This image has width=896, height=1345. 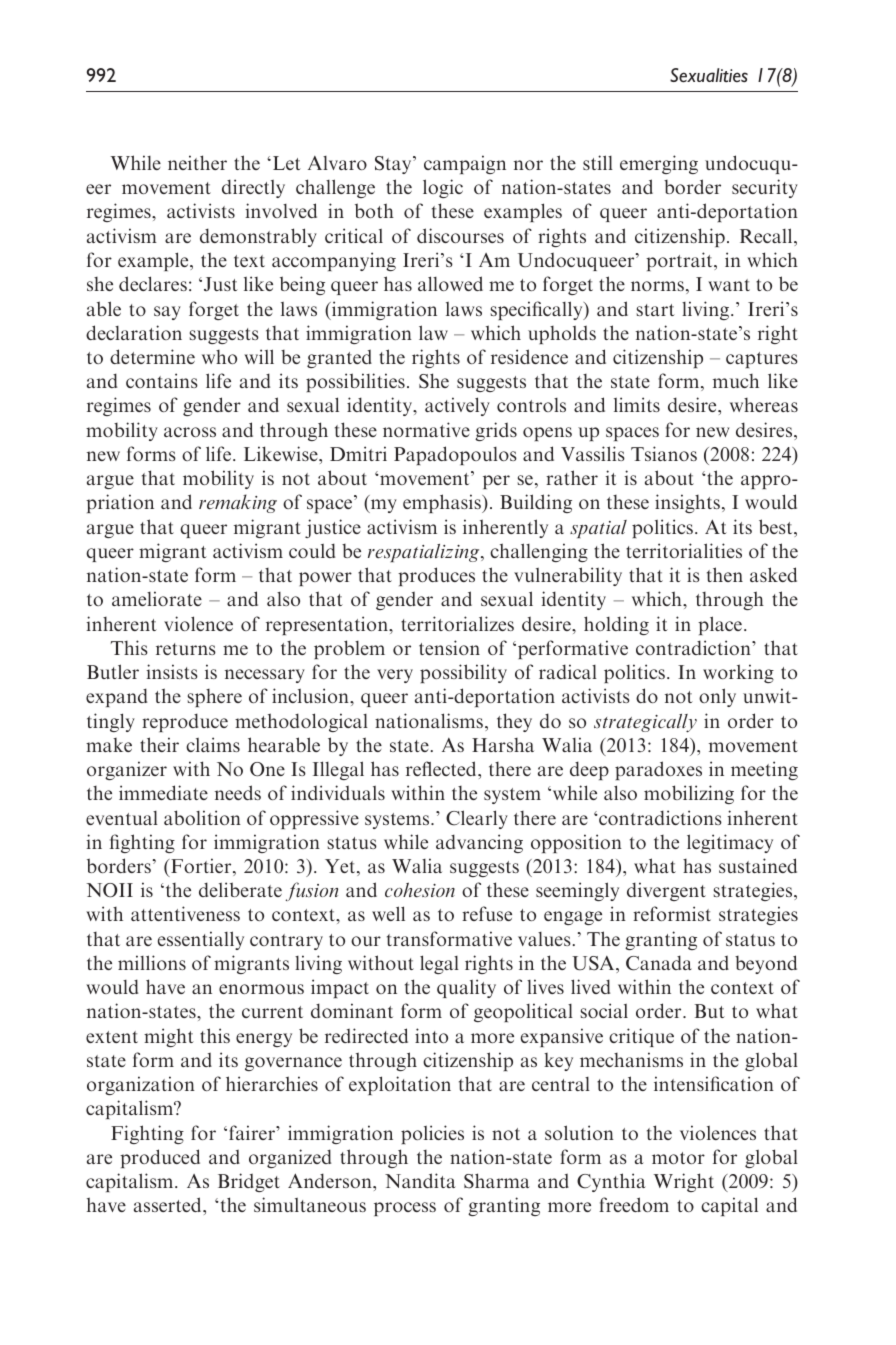 I want to click on motor, so click(x=678, y=1158).
